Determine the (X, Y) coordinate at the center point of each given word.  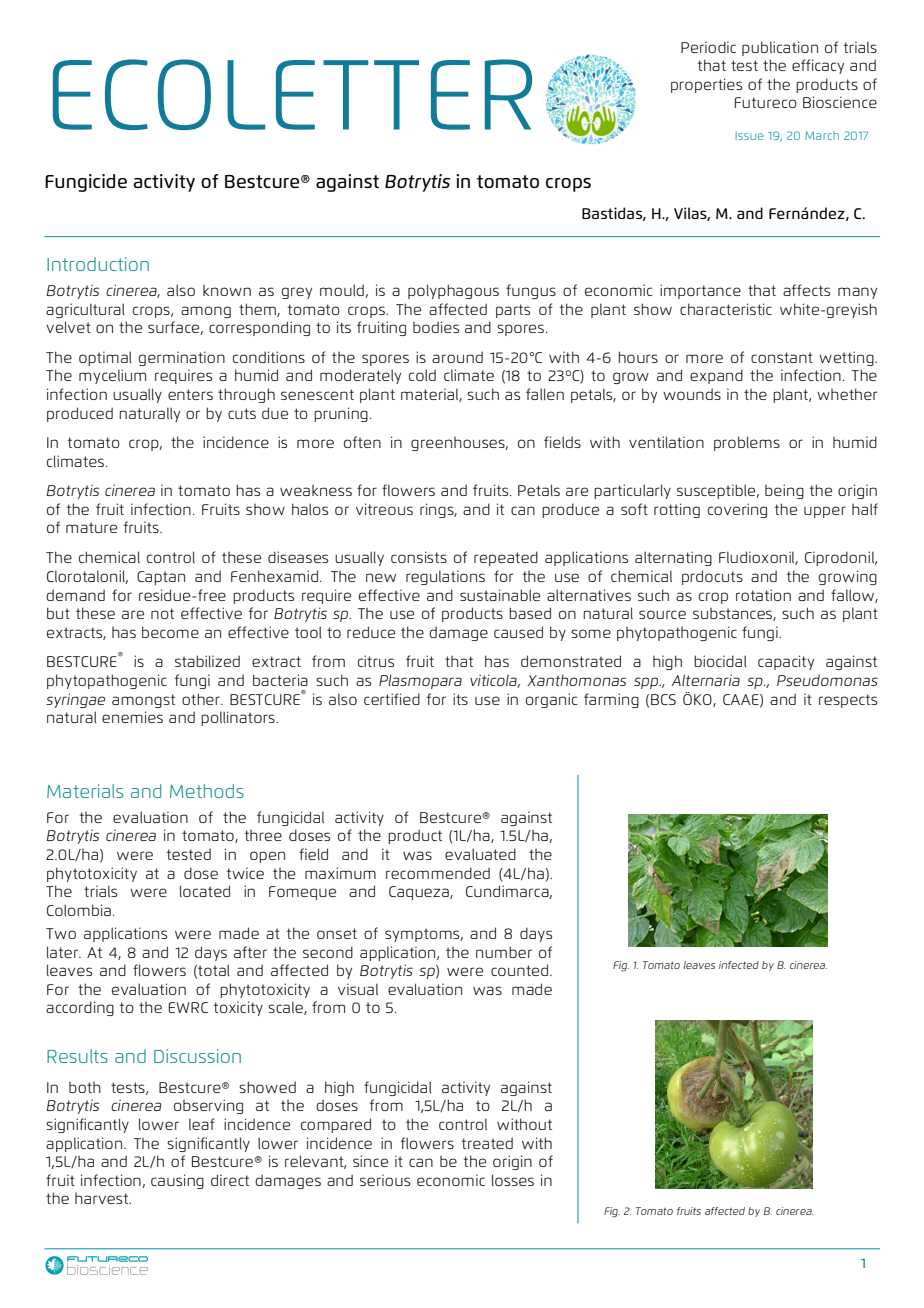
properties (706, 85)
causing (177, 1181)
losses (513, 1180)
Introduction (98, 264)
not (162, 613)
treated (487, 1143)
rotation (763, 595)
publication (780, 48)
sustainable (500, 595)
